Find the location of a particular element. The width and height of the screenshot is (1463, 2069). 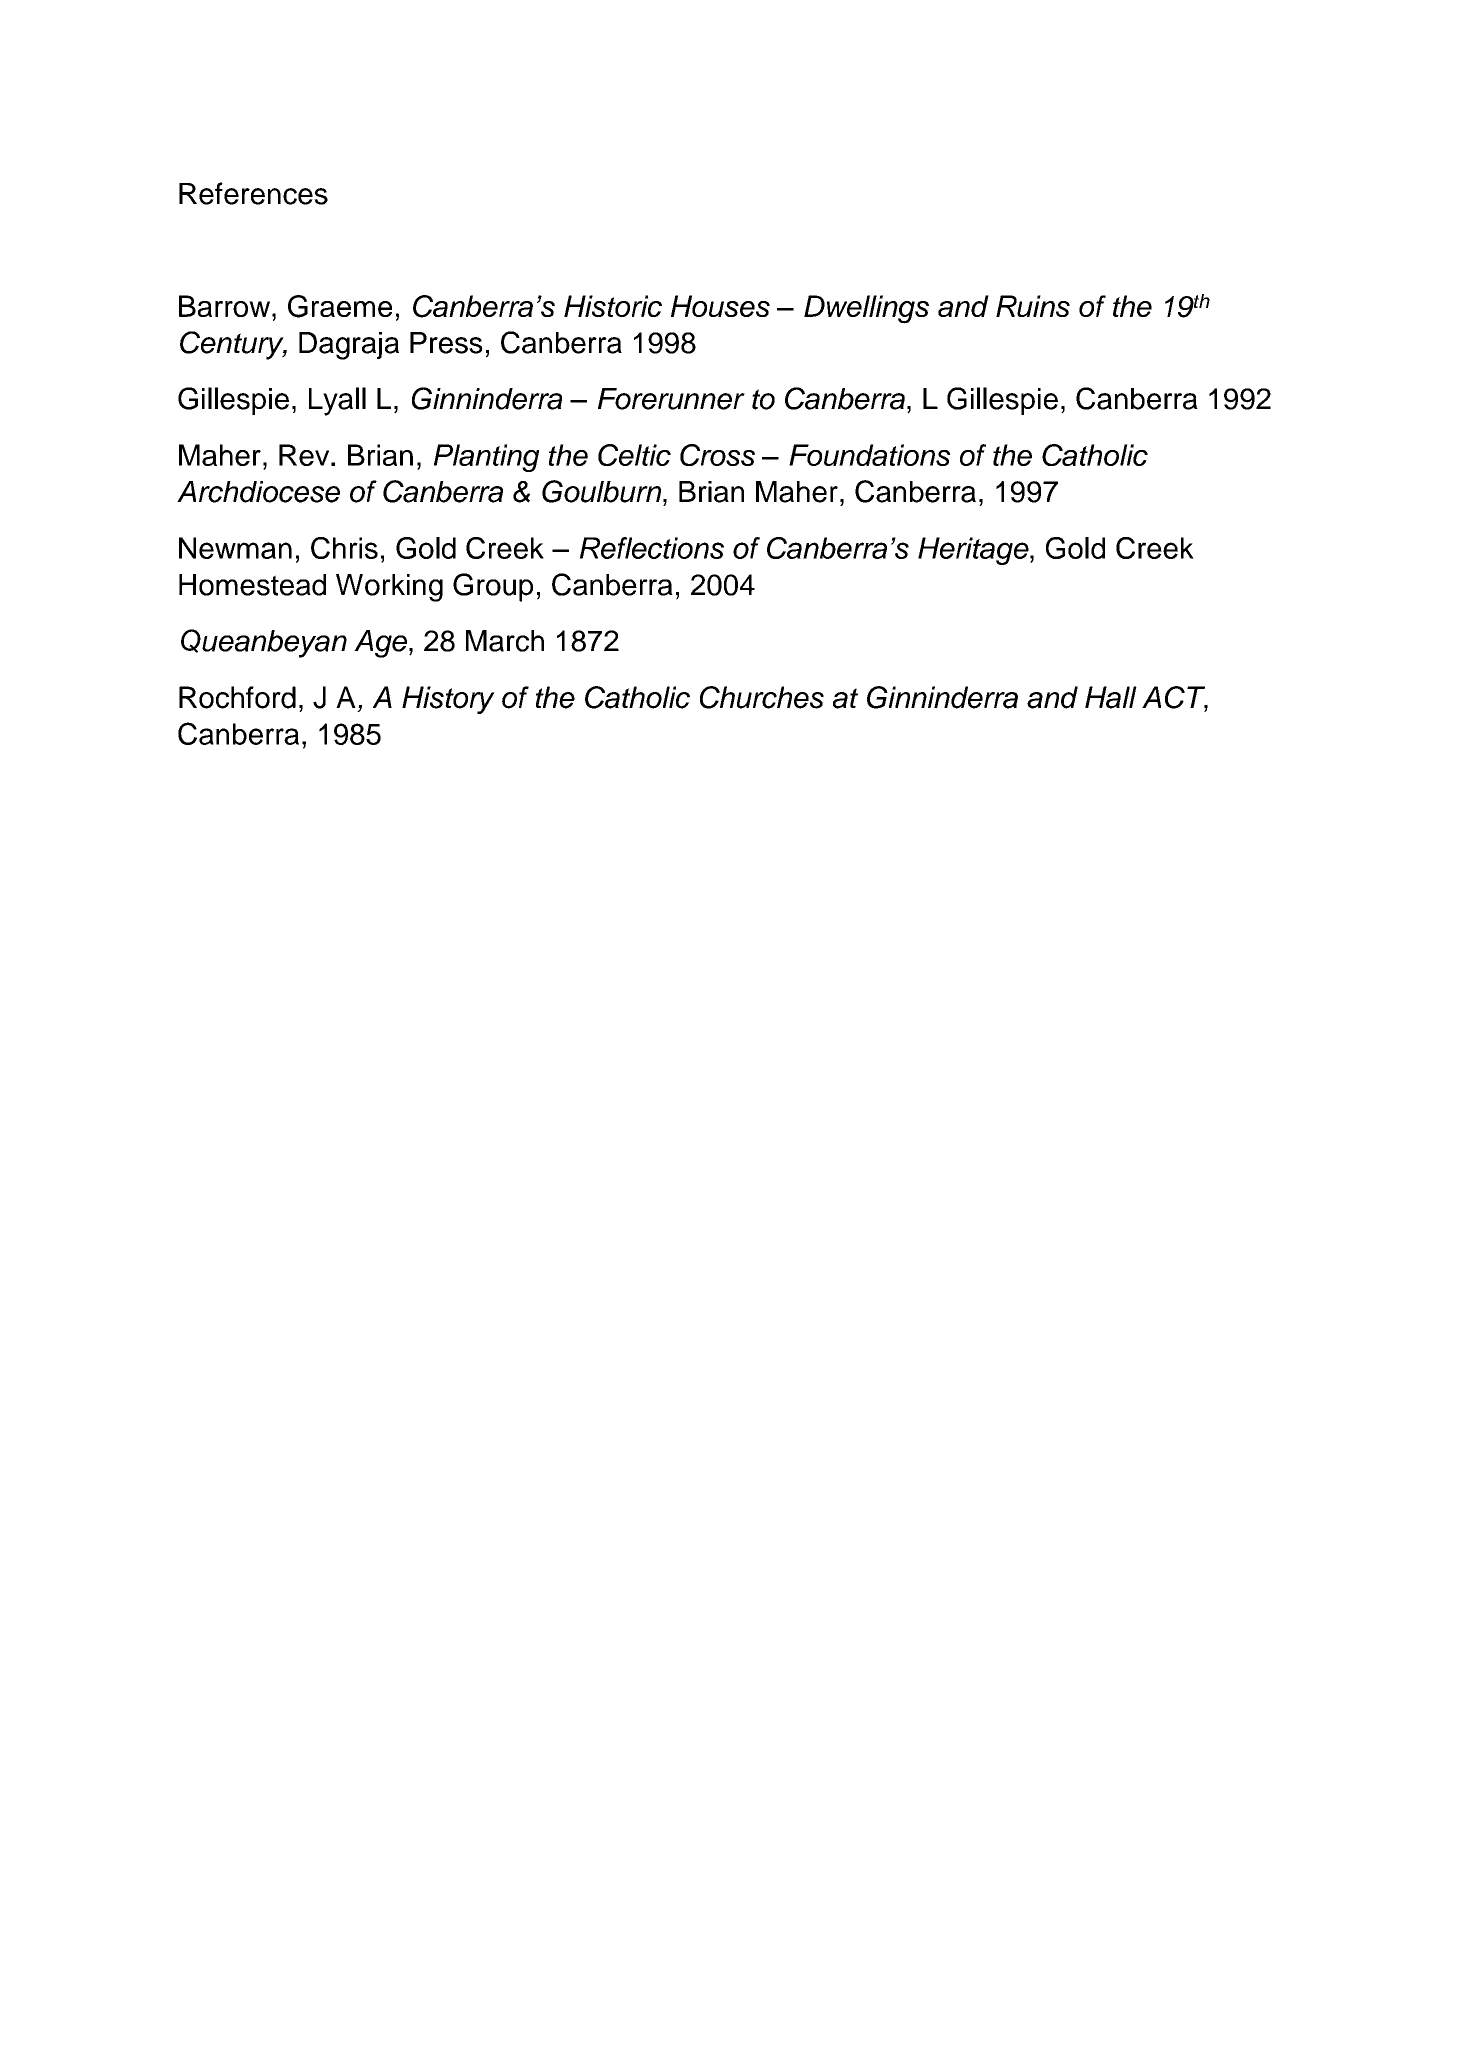

History is located at coordinates (448, 700).
